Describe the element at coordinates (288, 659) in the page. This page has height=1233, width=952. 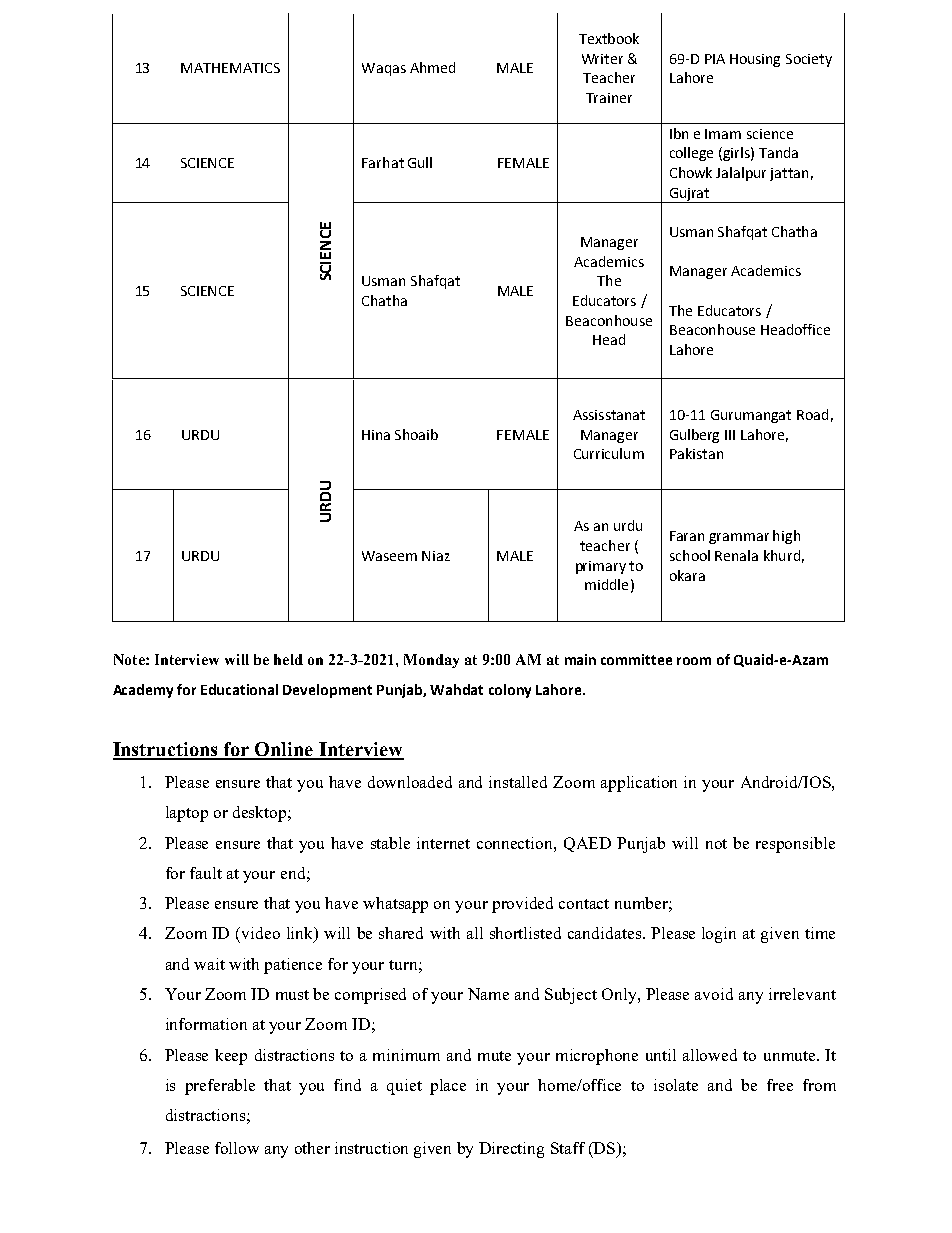
I see `held` at that location.
